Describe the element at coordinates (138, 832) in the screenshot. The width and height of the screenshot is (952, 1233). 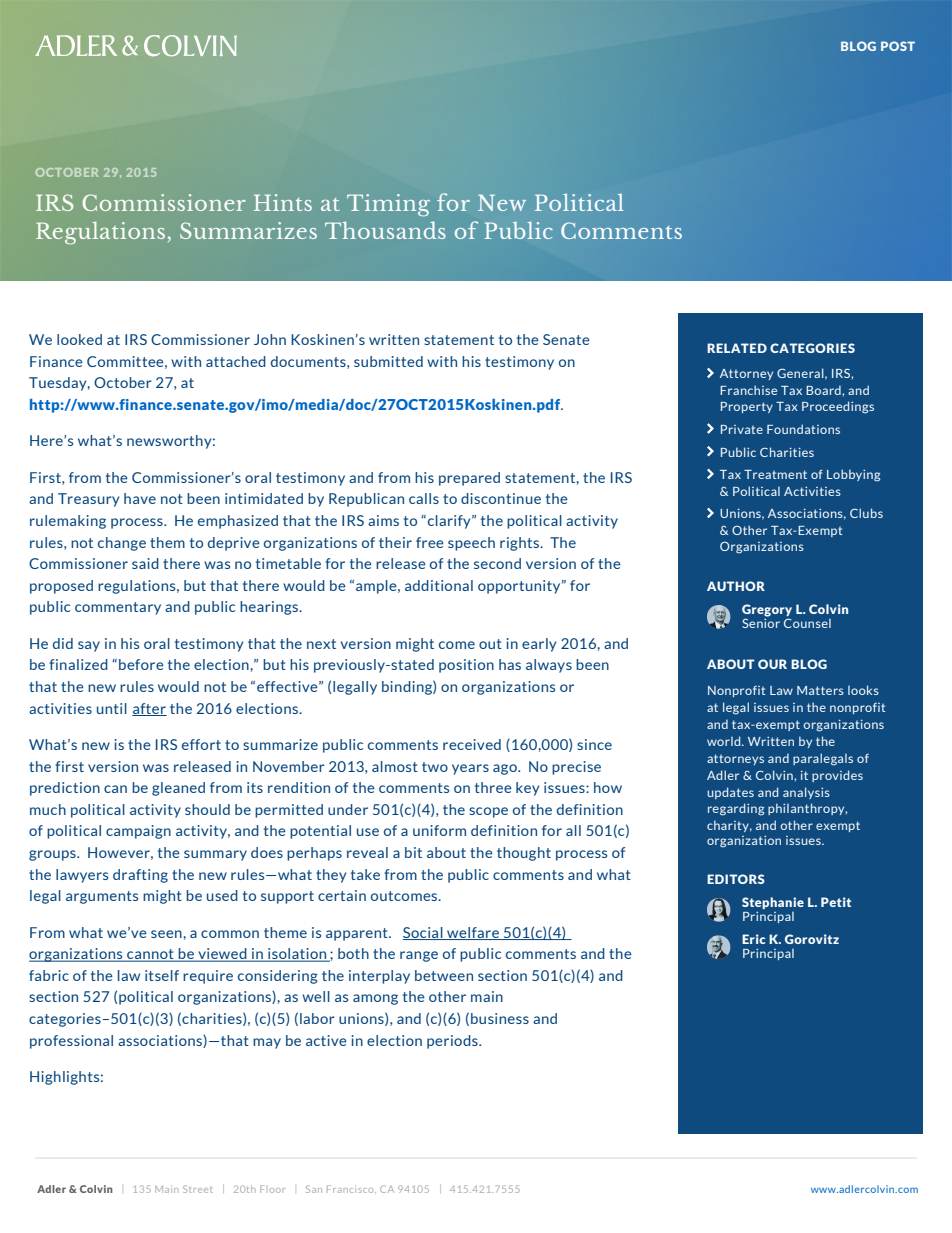
I see `campaign` at that location.
